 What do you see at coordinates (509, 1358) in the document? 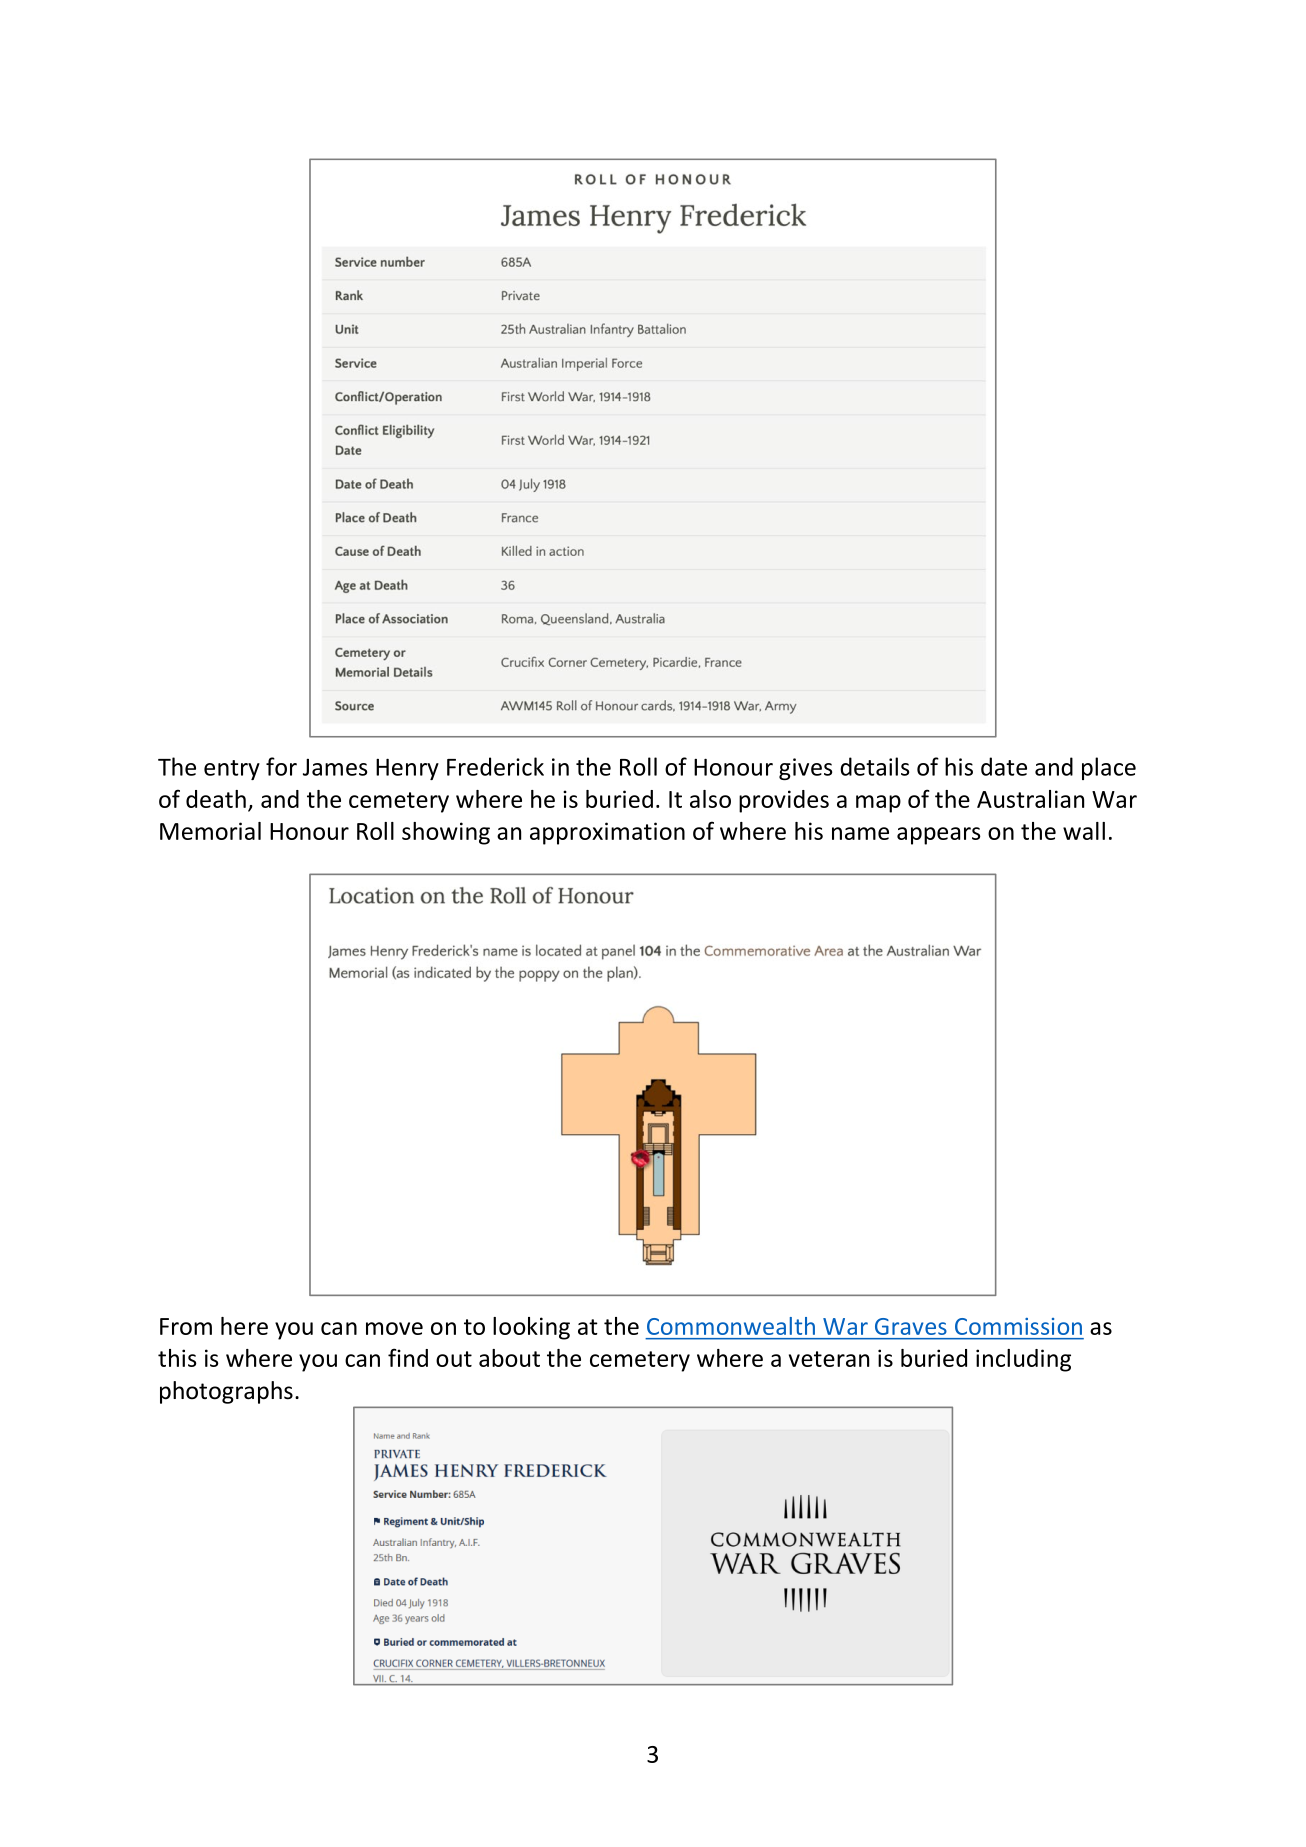
I see `about` at bounding box center [509, 1358].
